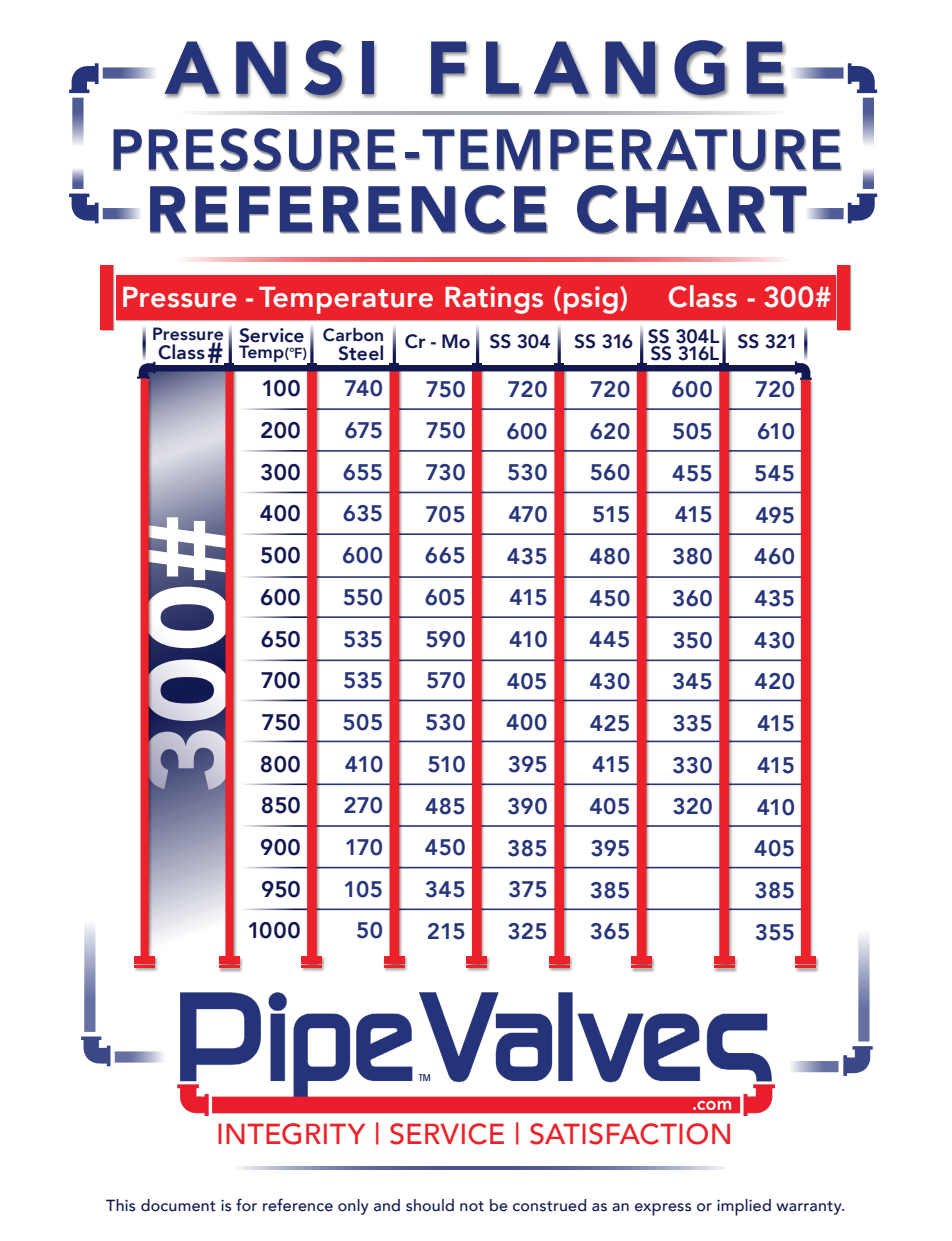 The width and height of the screenshot is (952, 1241). I want to click on warranty, so click(810, 1208).
